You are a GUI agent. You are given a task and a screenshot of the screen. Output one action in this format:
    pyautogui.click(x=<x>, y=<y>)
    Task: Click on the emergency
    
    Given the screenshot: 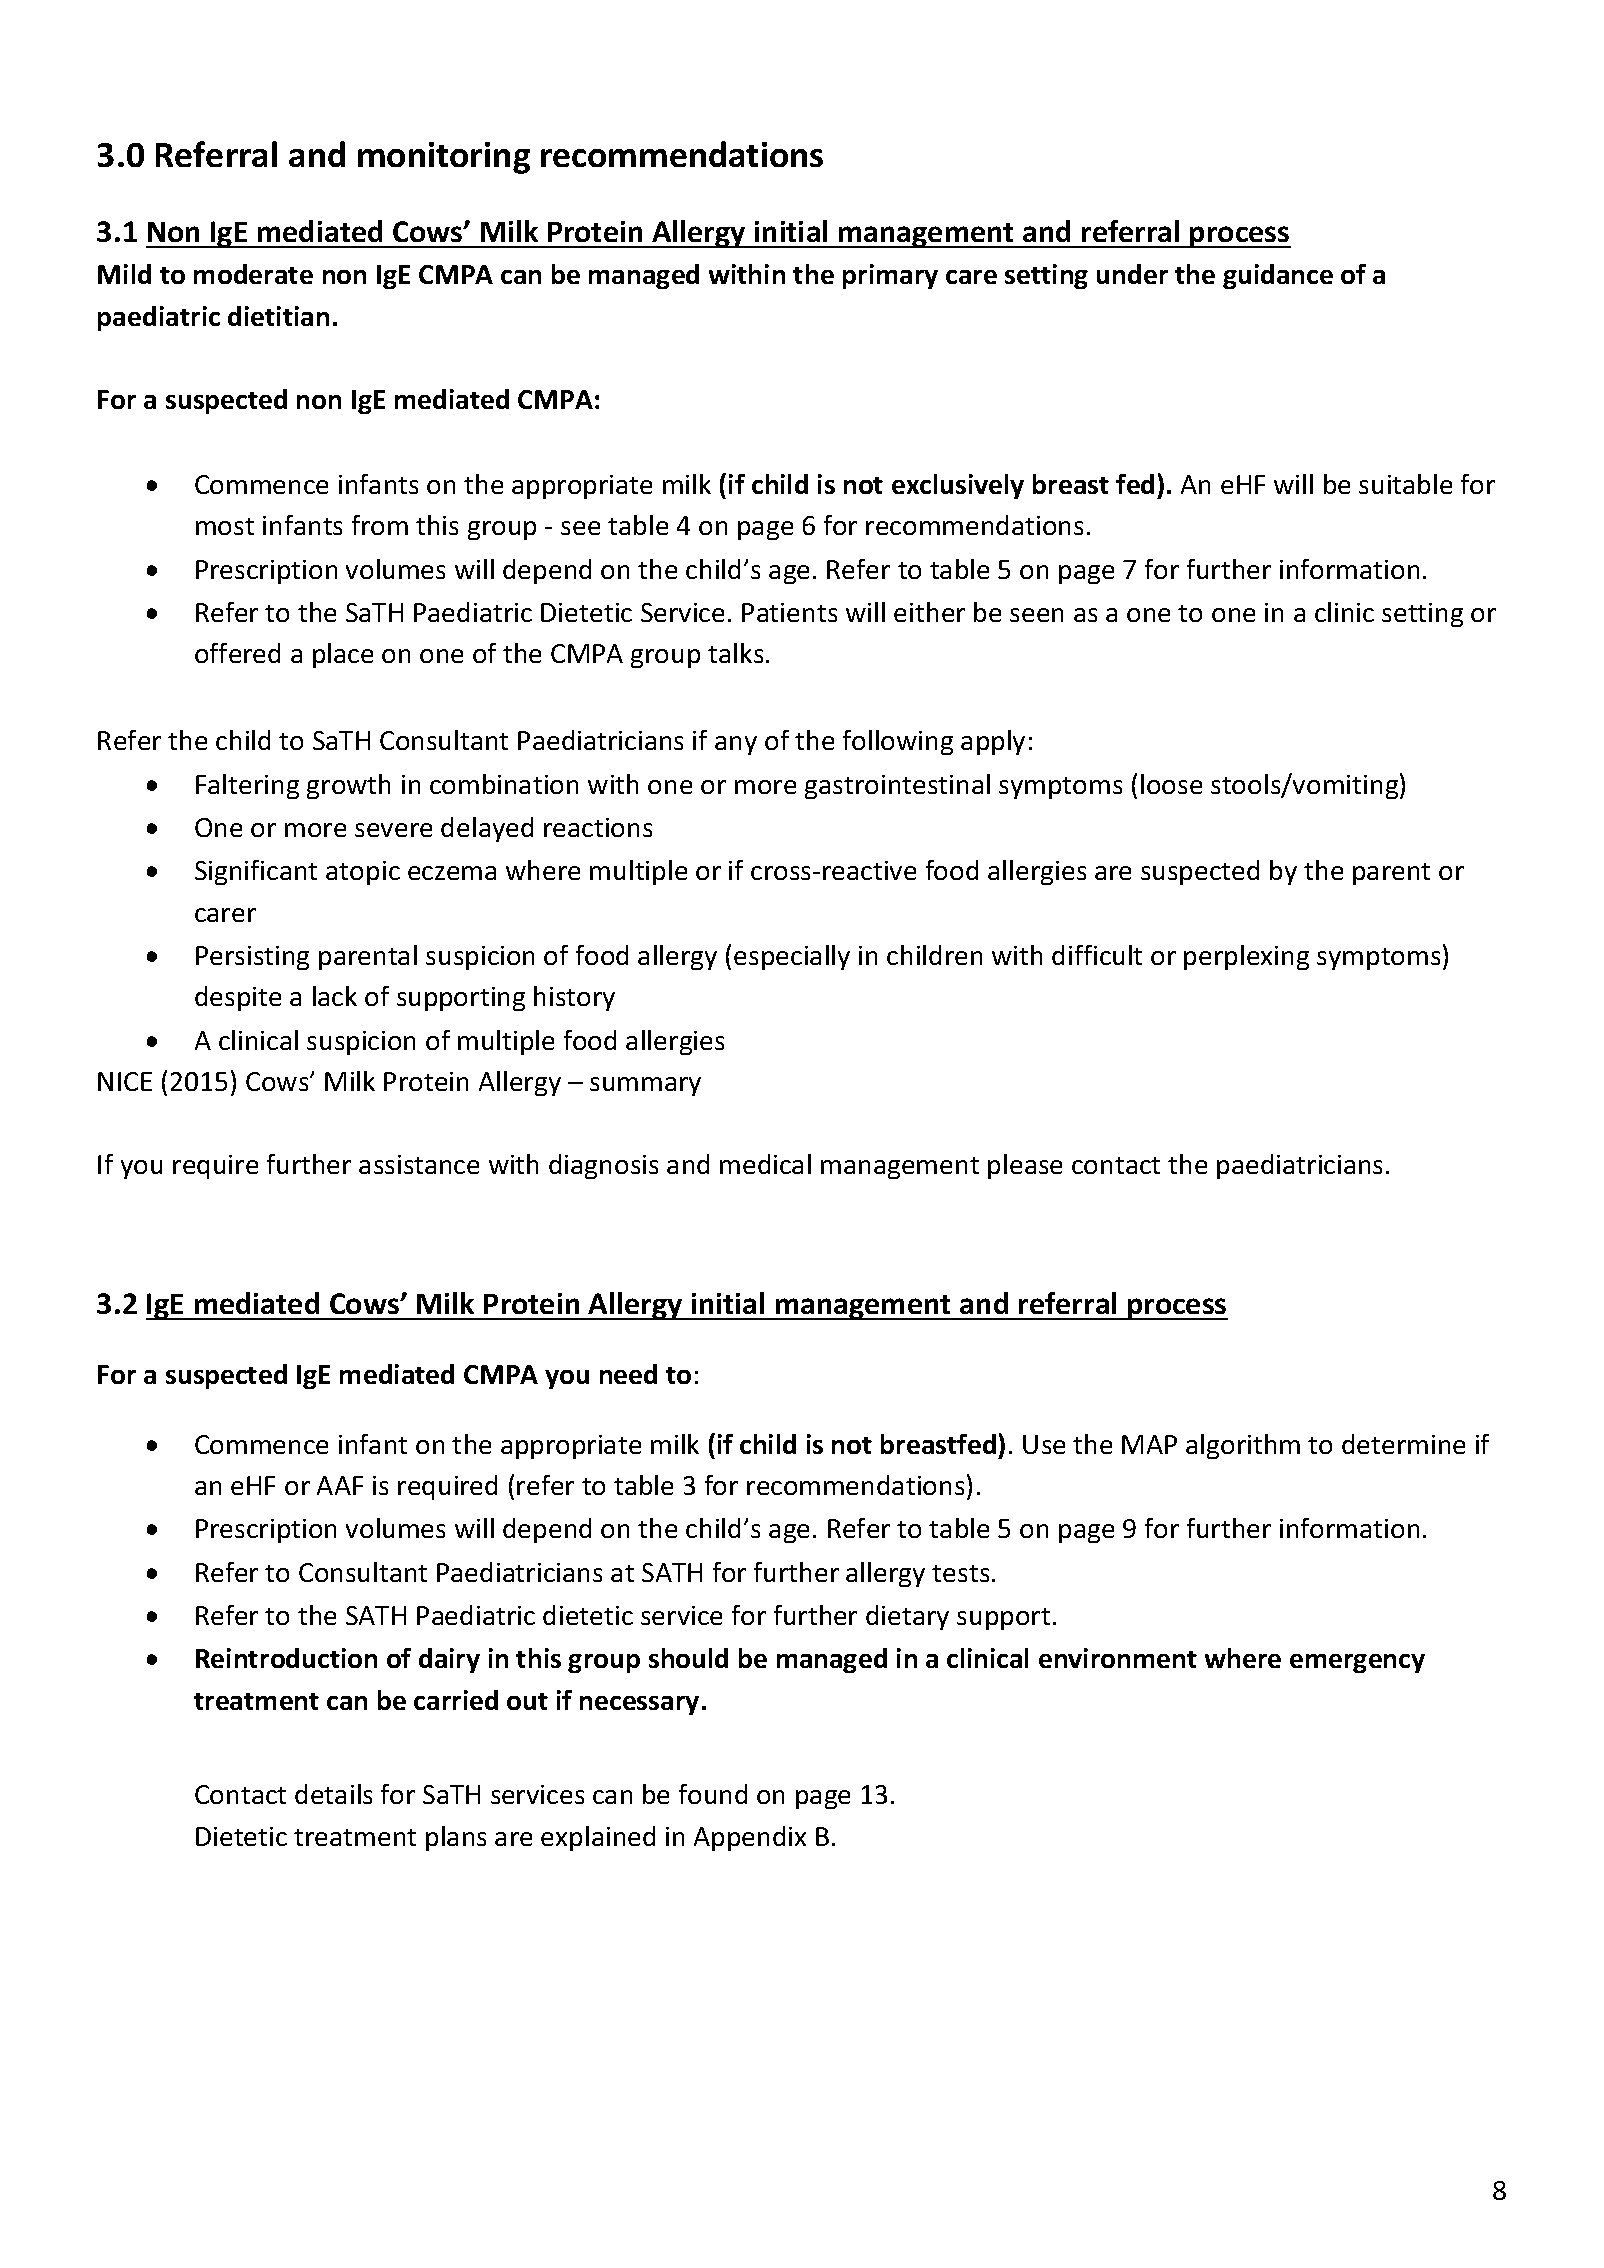 What is the action you would take?
    pyautogui.click(x=1357, y=1663)
